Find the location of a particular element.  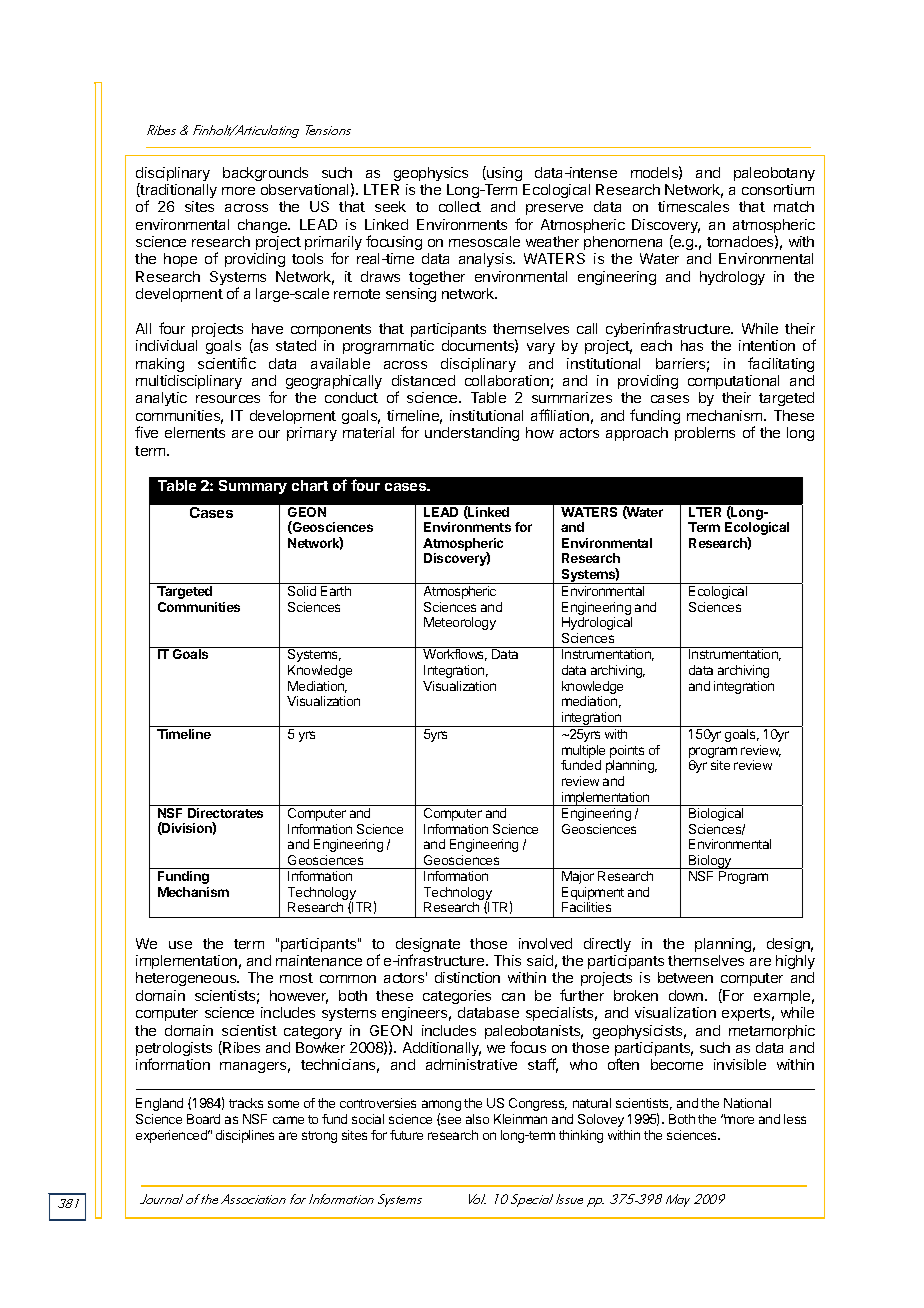

traditionally is located at coordinates (178, 192).
